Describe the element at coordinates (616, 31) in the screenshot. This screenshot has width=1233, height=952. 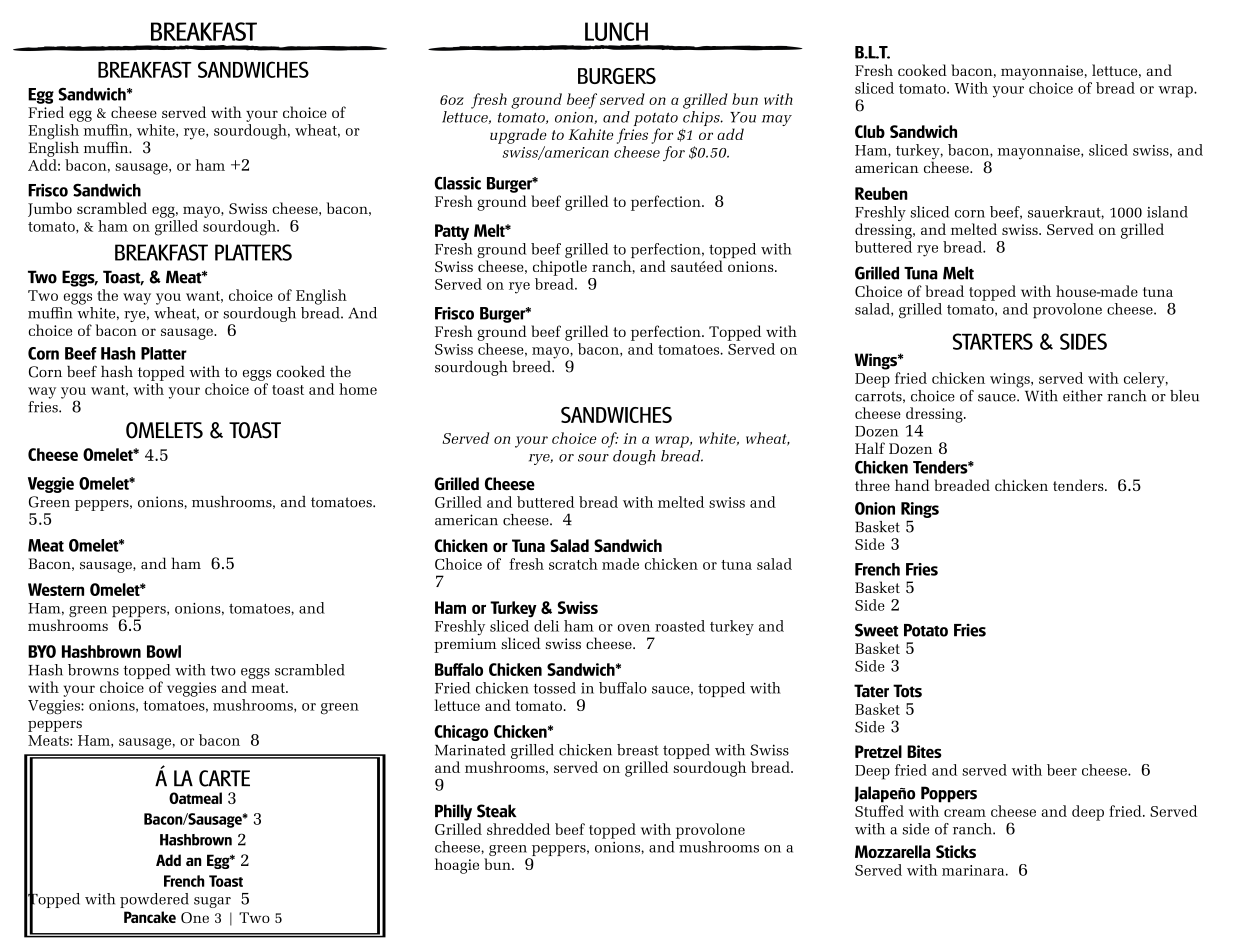
I see `LUNCH` at that location.
